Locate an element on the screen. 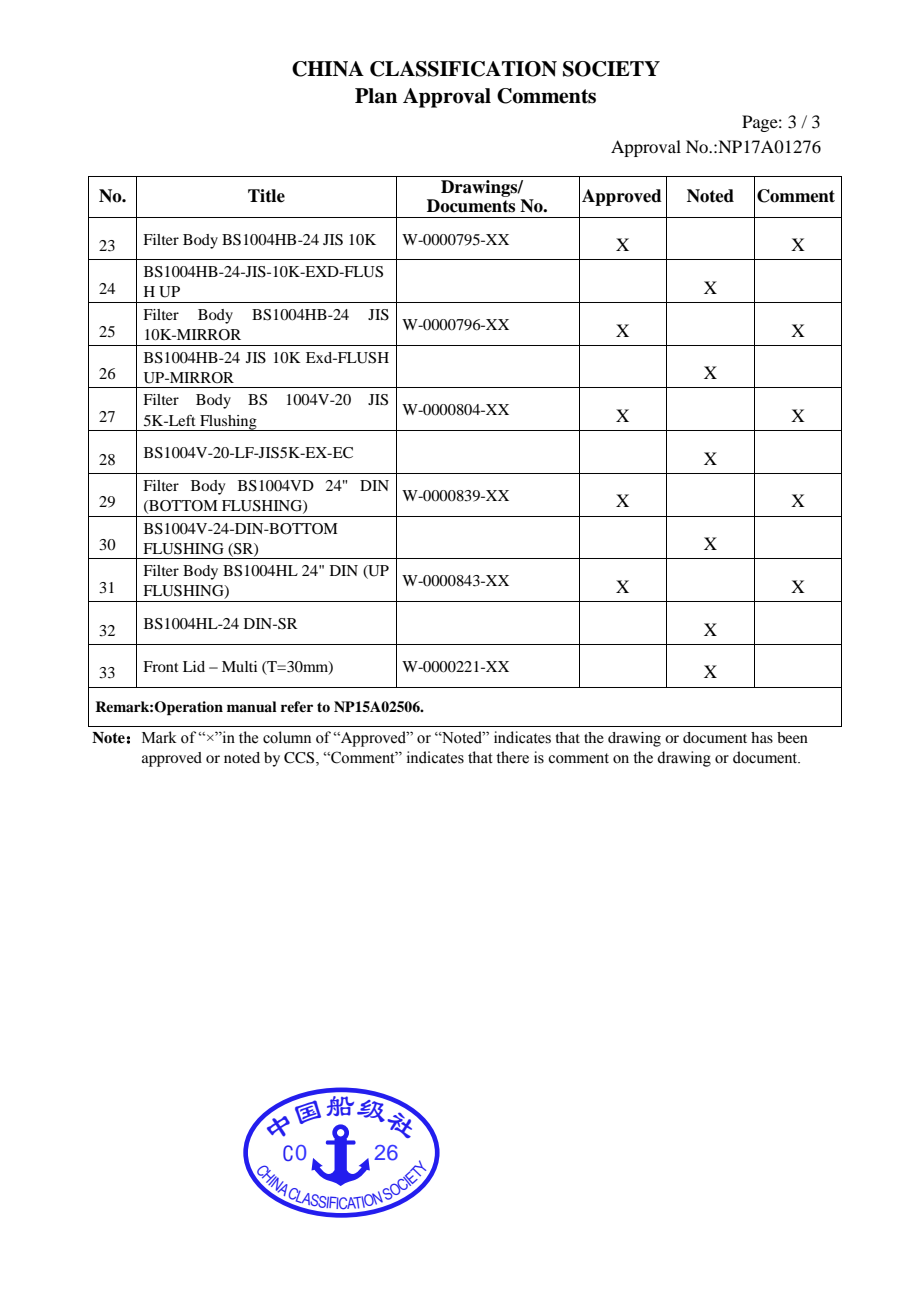 This screenshot has width=924, height=1308. there is located at coordinates (512, 757).
